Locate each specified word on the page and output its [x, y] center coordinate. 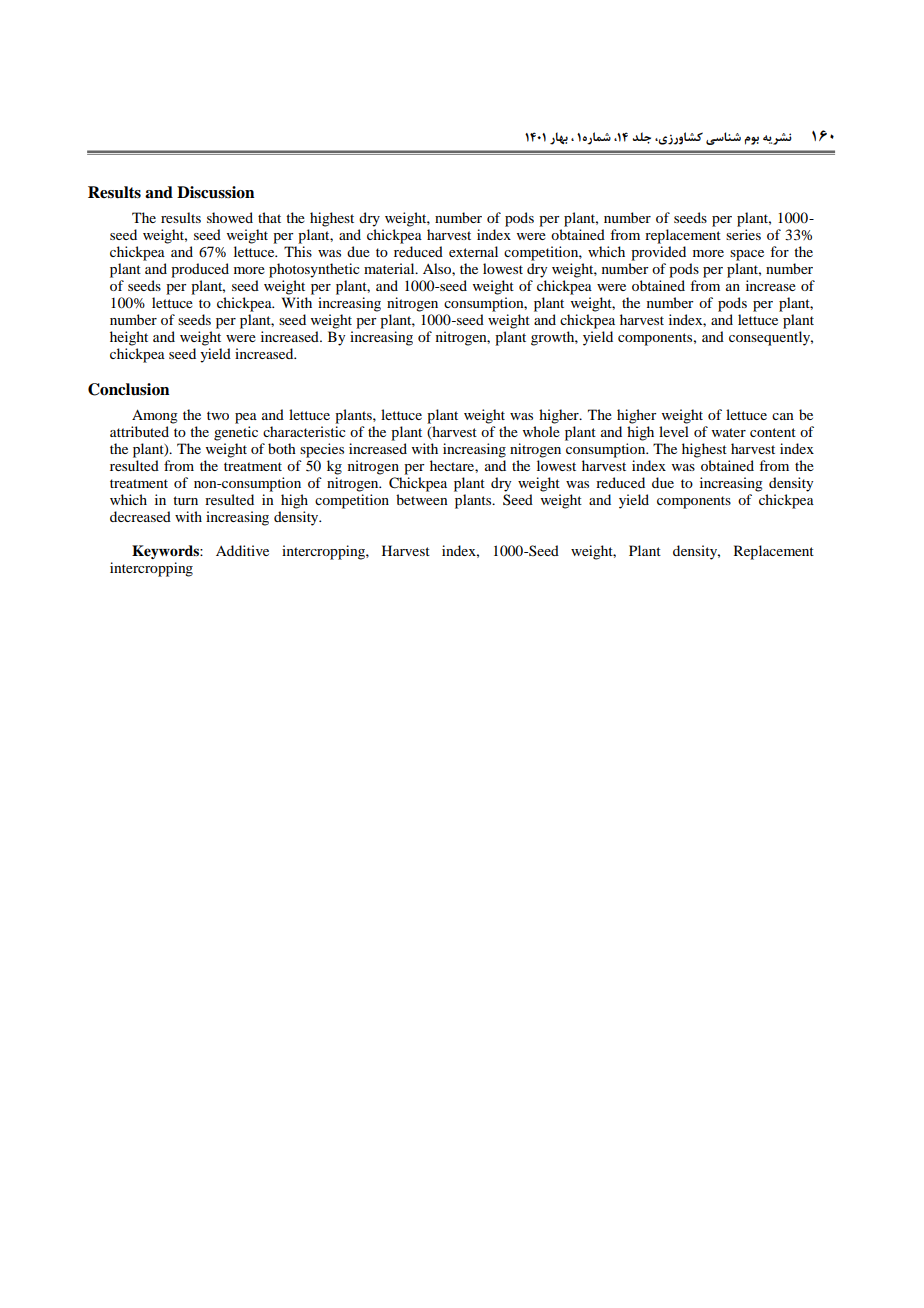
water [729, 432]
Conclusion [129, 389]
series [743, 234]
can [783, 416]
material [390, 268]
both [282, 448]
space [747, 255]
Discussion [216, 192]
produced [200, 270]
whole [541, 431]
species [322, 450]
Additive [242, 550]
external [473, 251]
